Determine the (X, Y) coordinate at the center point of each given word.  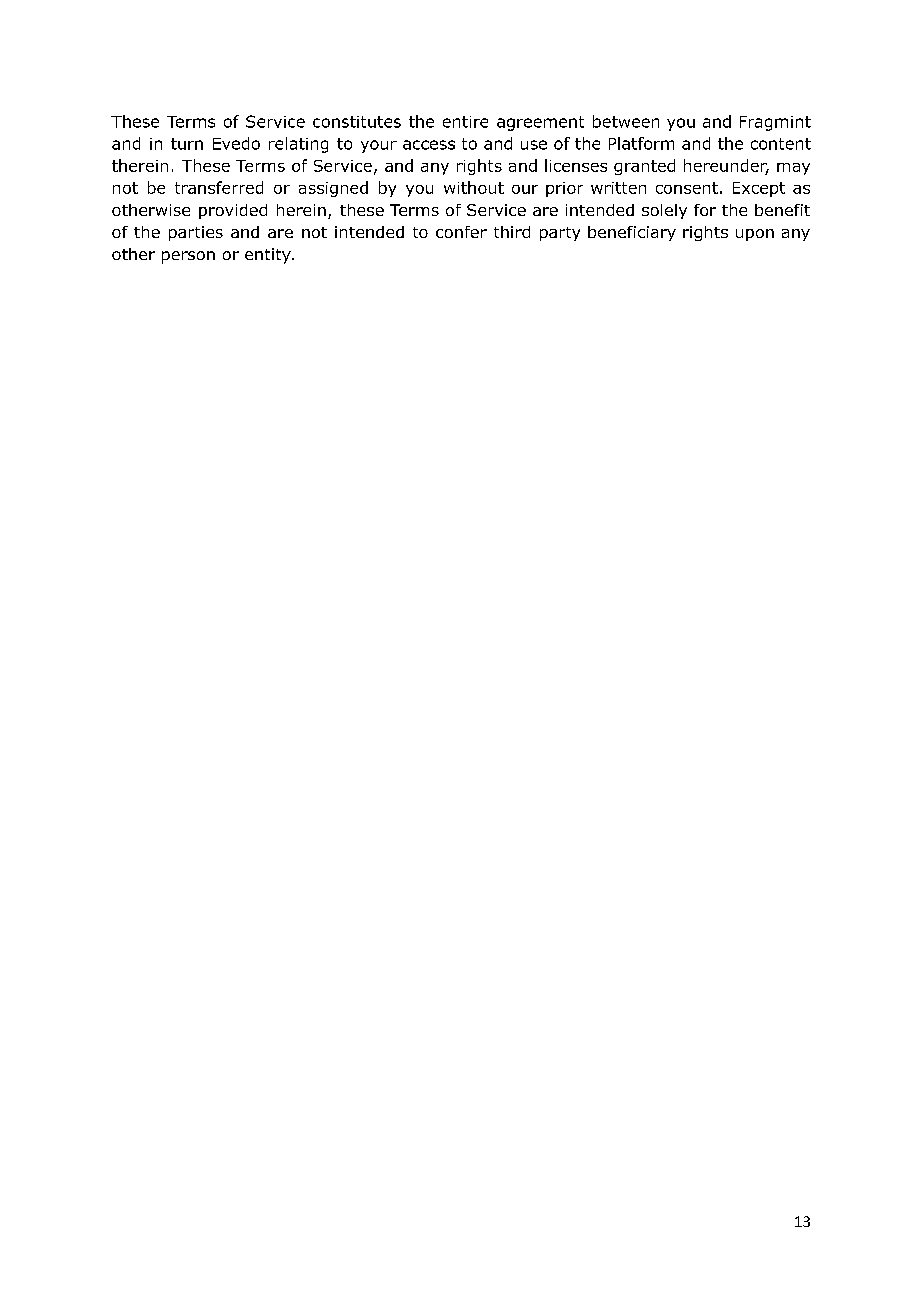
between (626, 121)
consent (687, 188)
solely (664, 211)
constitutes (357, 122)
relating (298, 145)
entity (269, 256)
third (512, 232)
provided (233, 211)
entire (465, 122)
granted (644, 167)
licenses (576, 165)
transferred (219, 187)
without (474, 187)
